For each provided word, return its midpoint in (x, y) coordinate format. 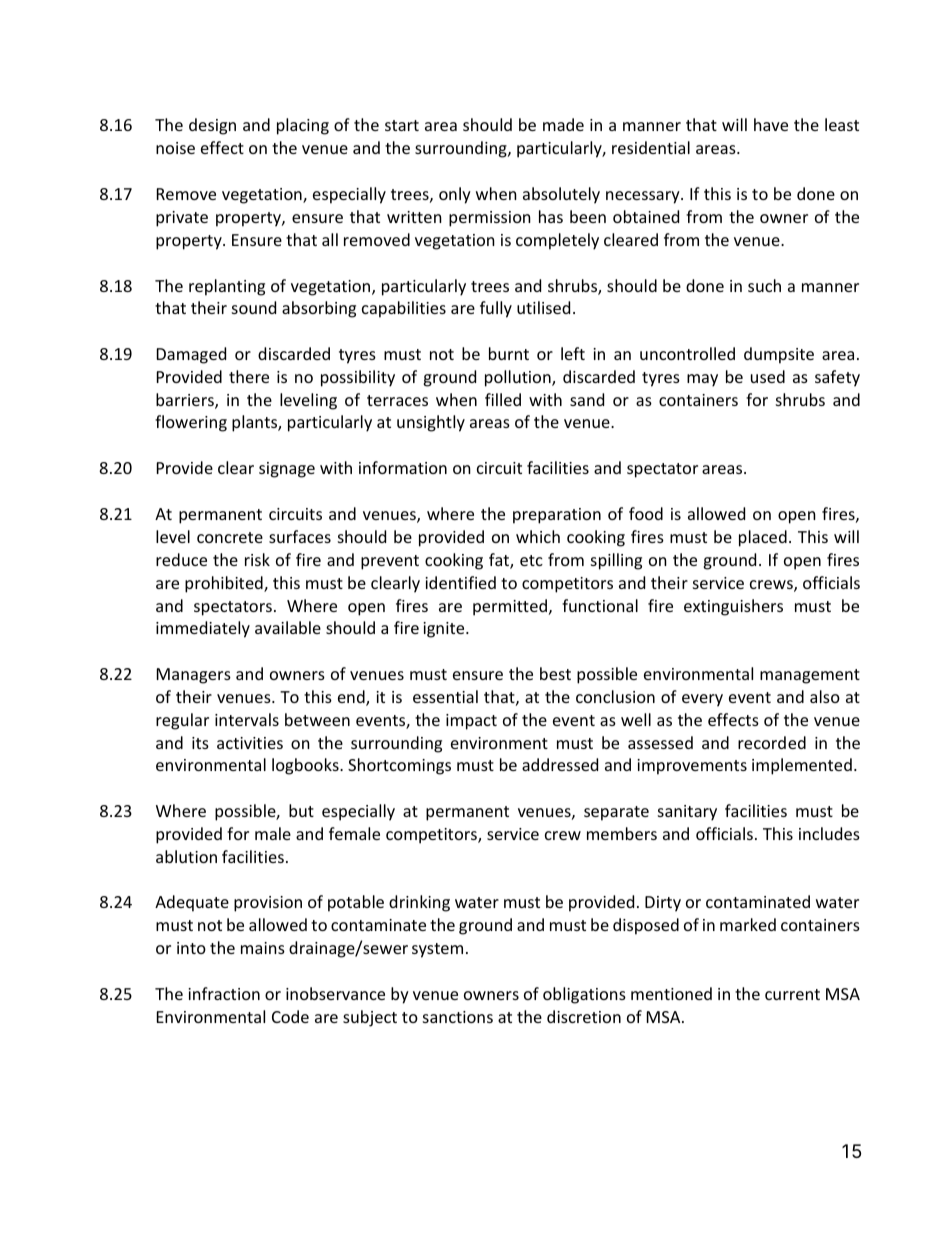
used (768, 376)
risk (257, 559)
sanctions (458, 1017)
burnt (509, 353)
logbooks (306, 766)
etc (531, 560)
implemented (802, 766)
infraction (224, 993)
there (249, 376)
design (212, 126)
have (771, 124)
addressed (560, 764)
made (563, 124)
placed (763, 538)
